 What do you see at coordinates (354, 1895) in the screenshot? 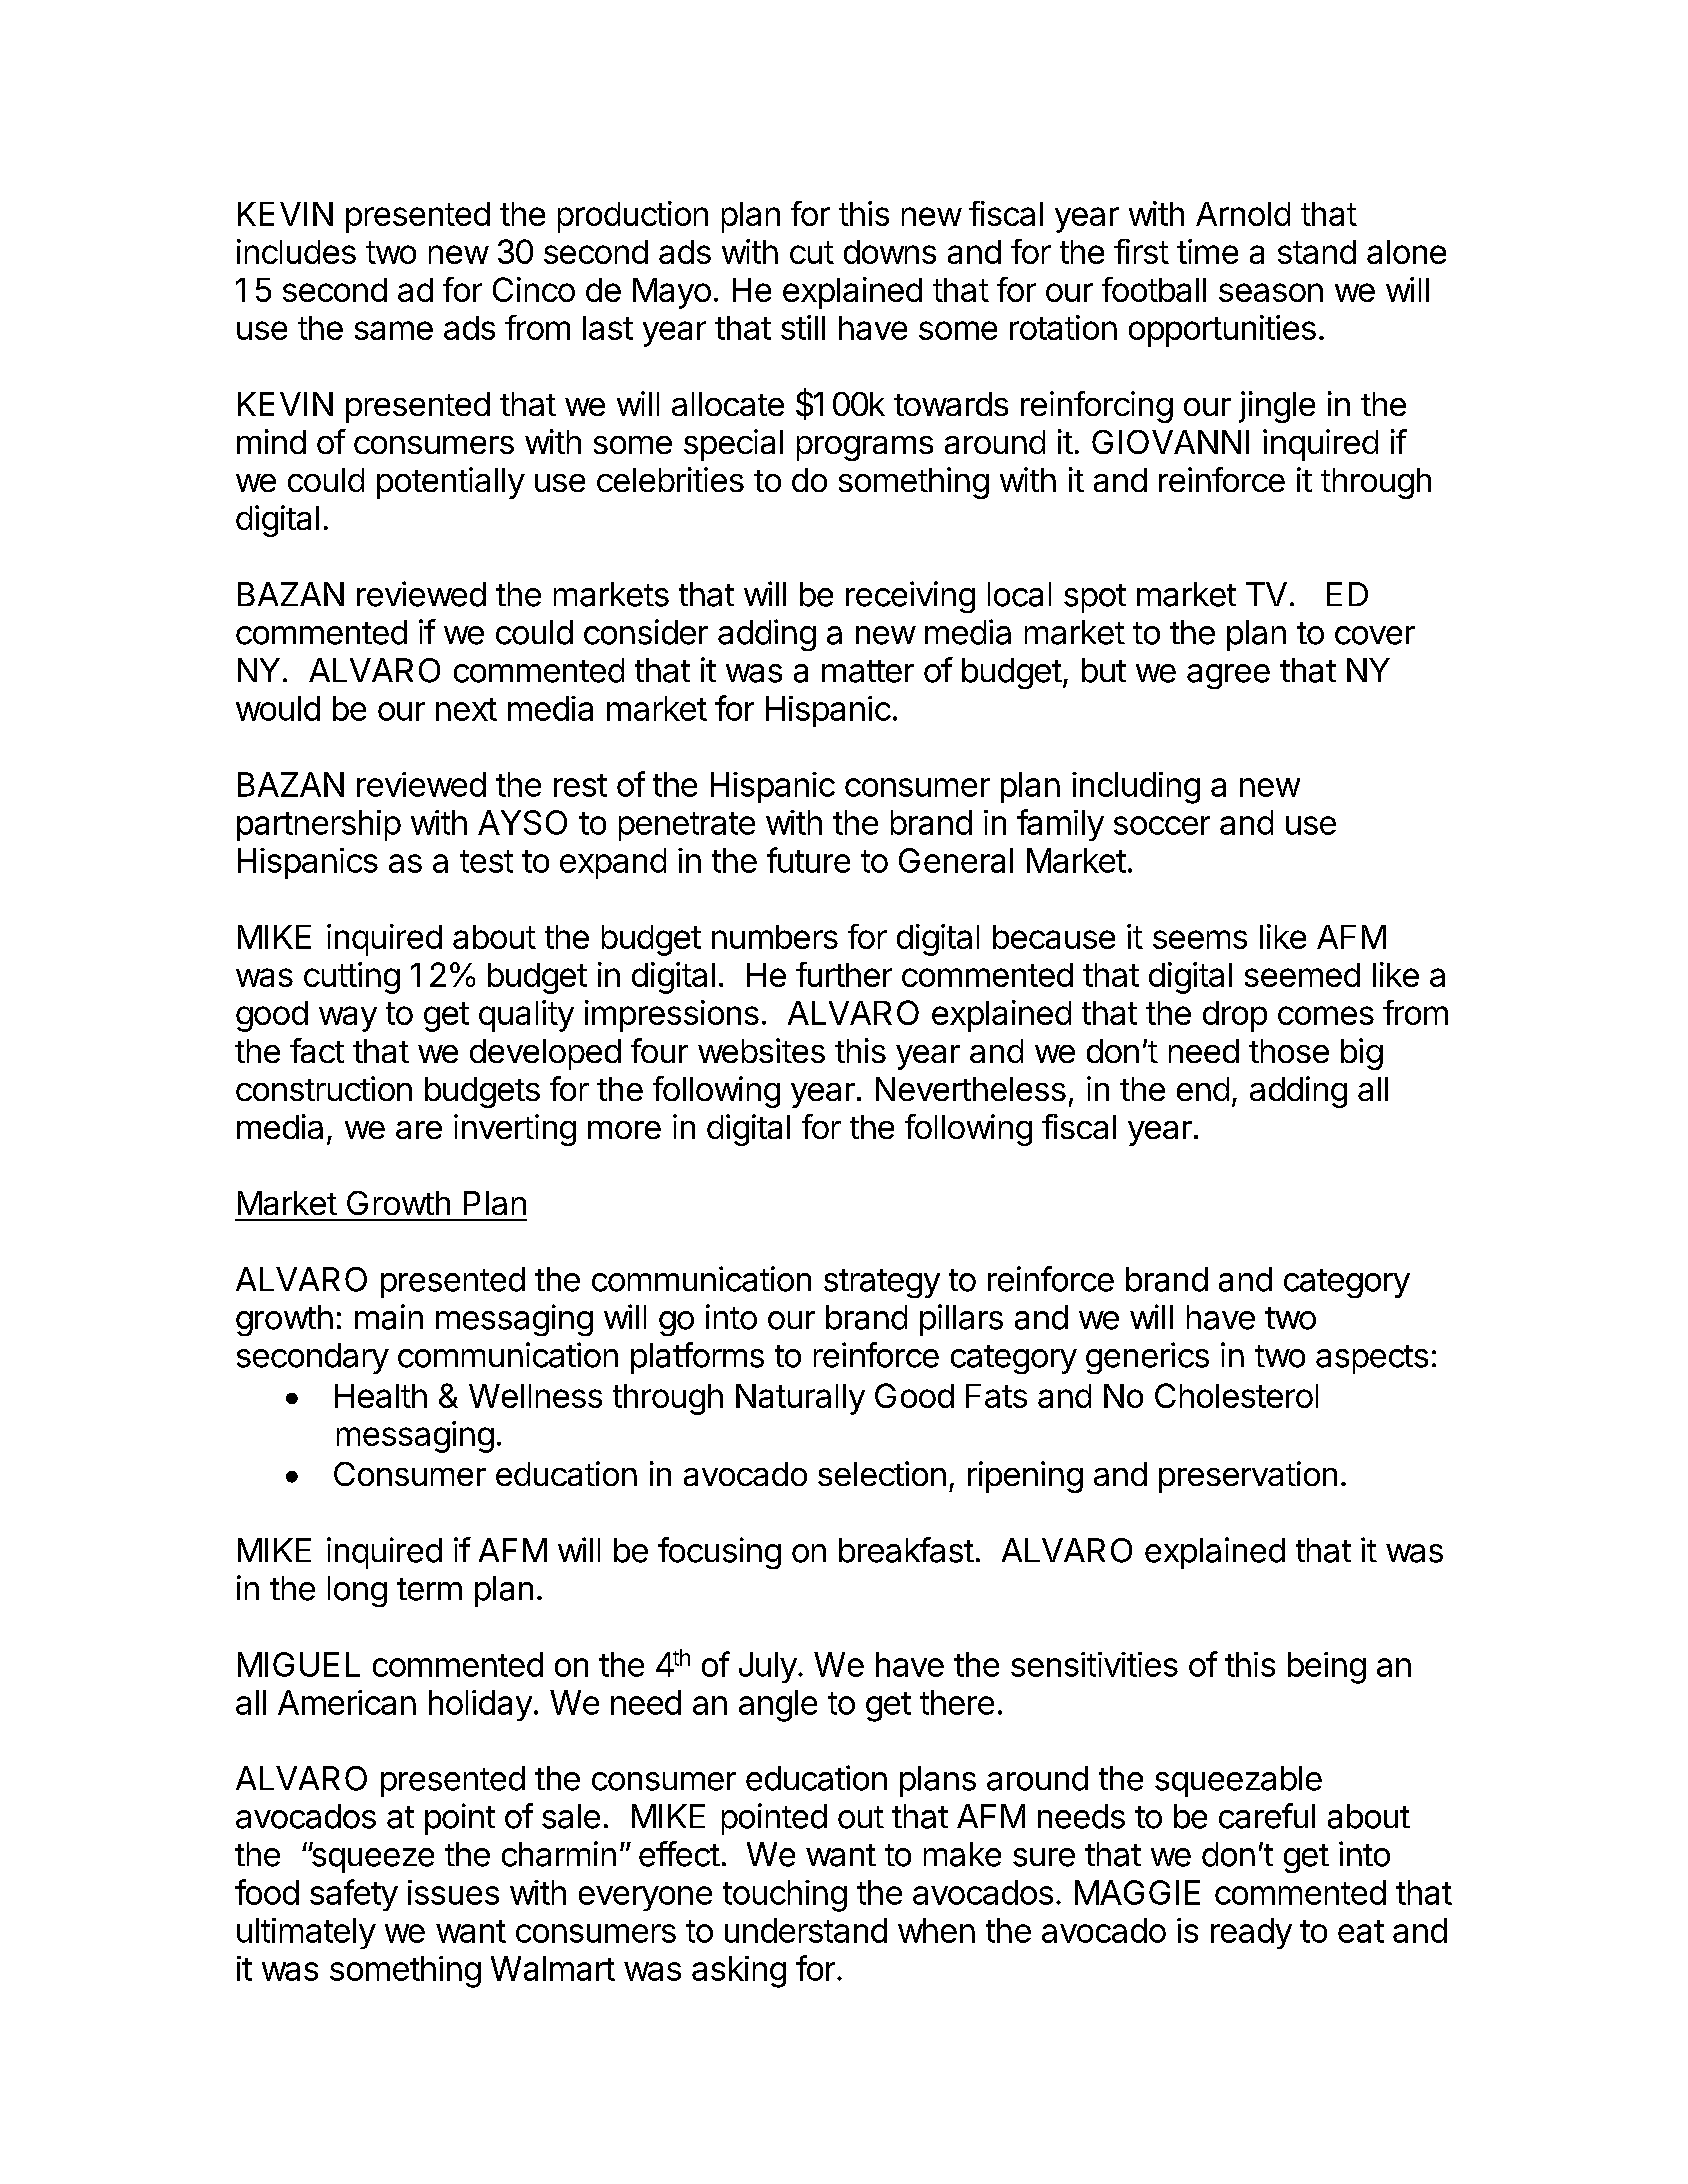
I see `safety` at bounding box center [354, 1895].
